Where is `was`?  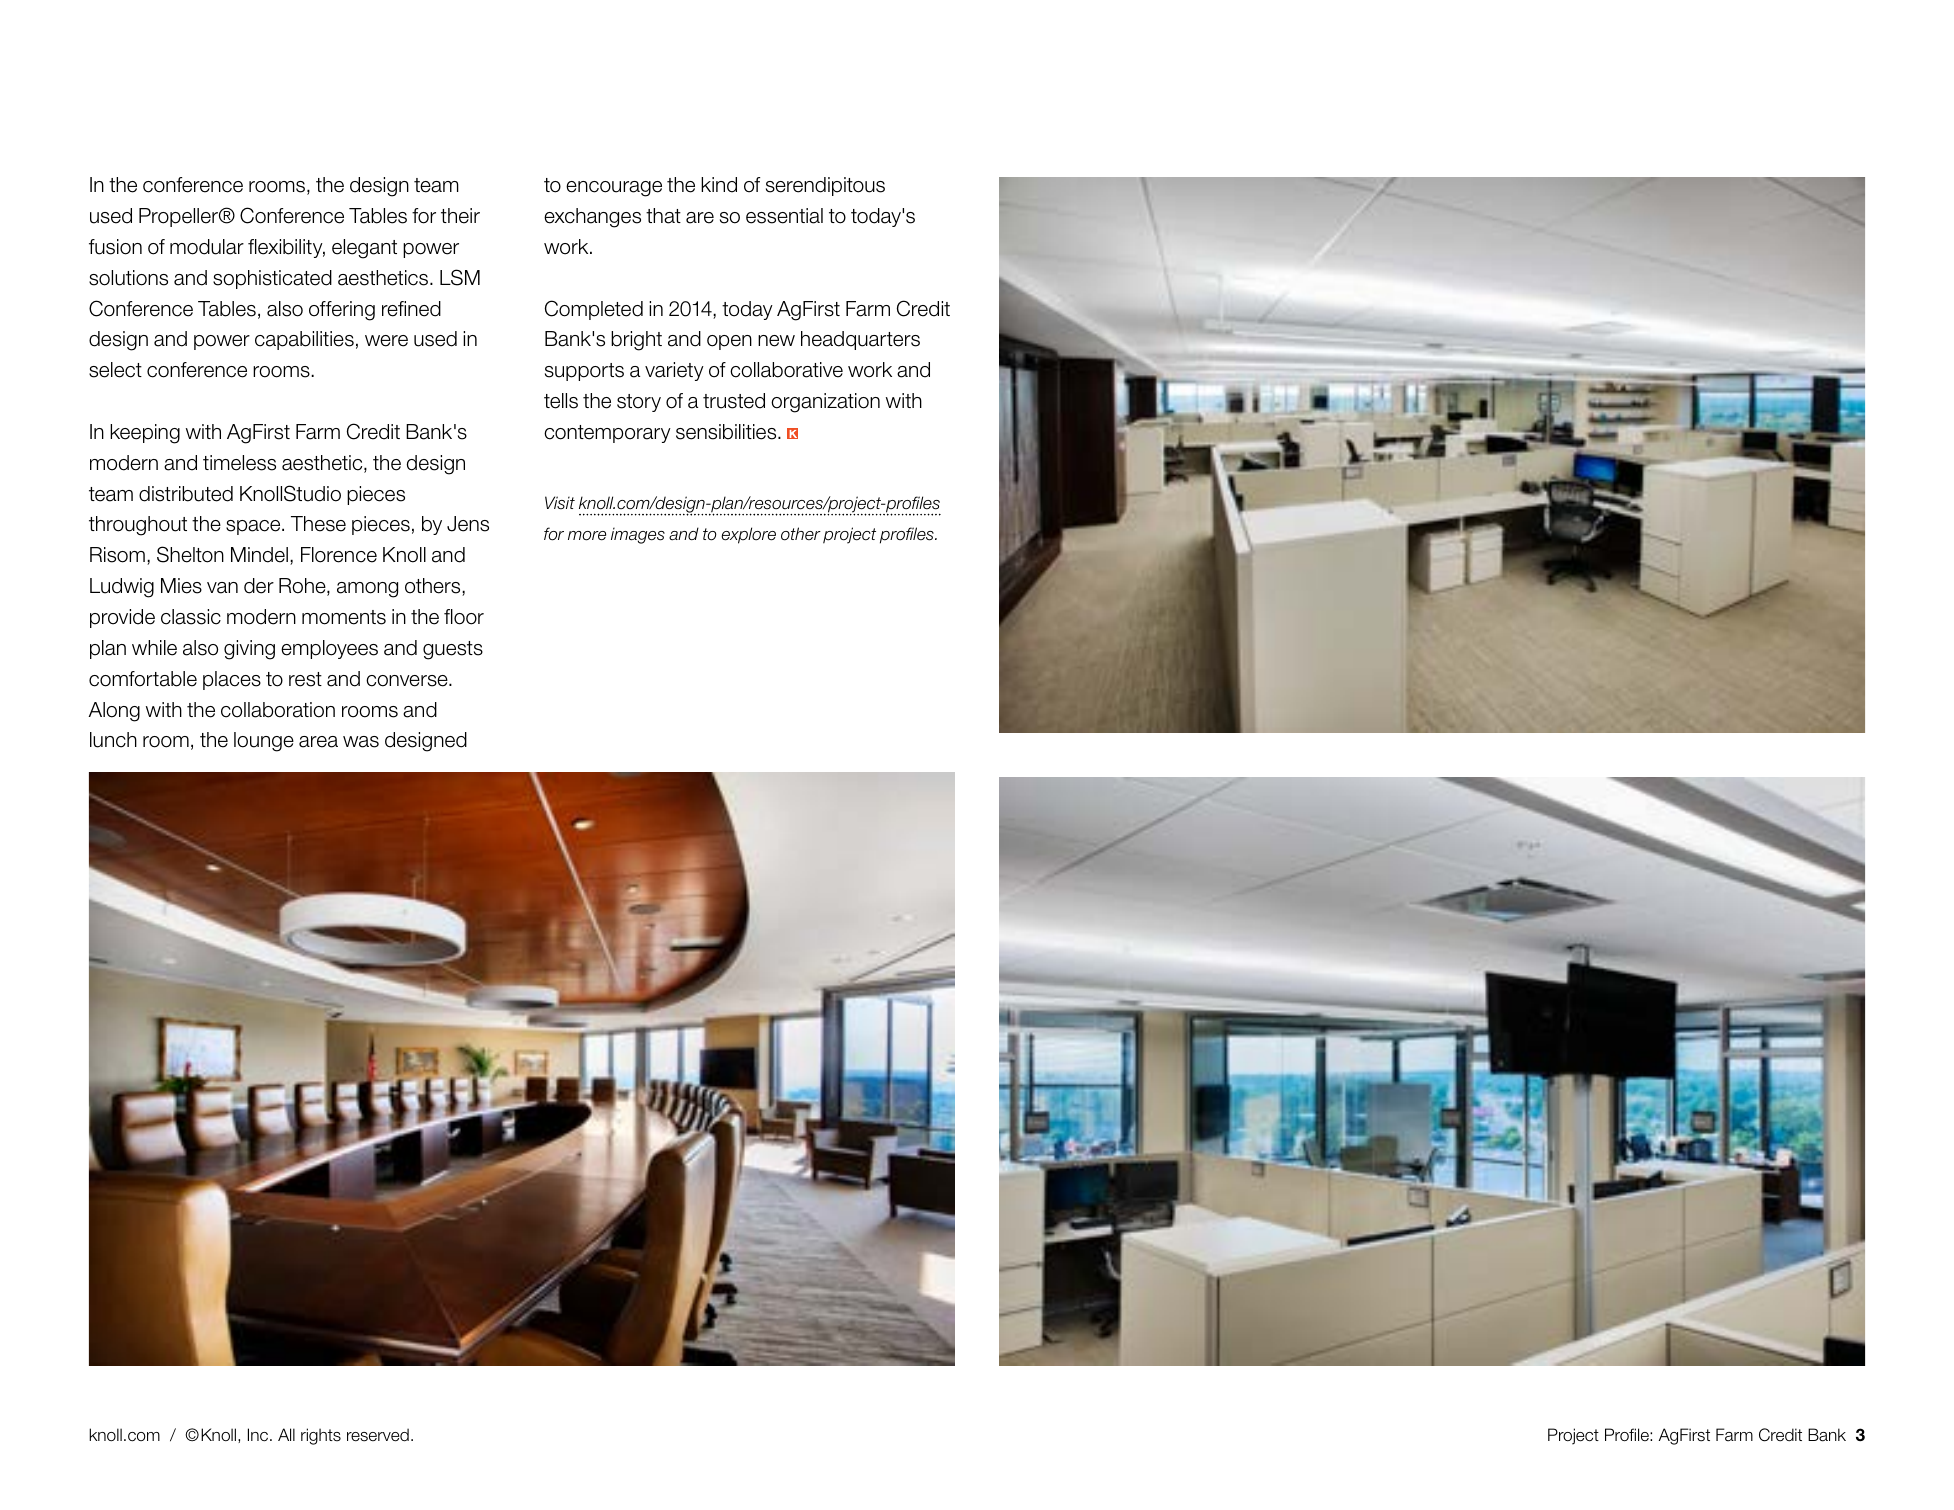
was is located at coordinates (361, 742).
